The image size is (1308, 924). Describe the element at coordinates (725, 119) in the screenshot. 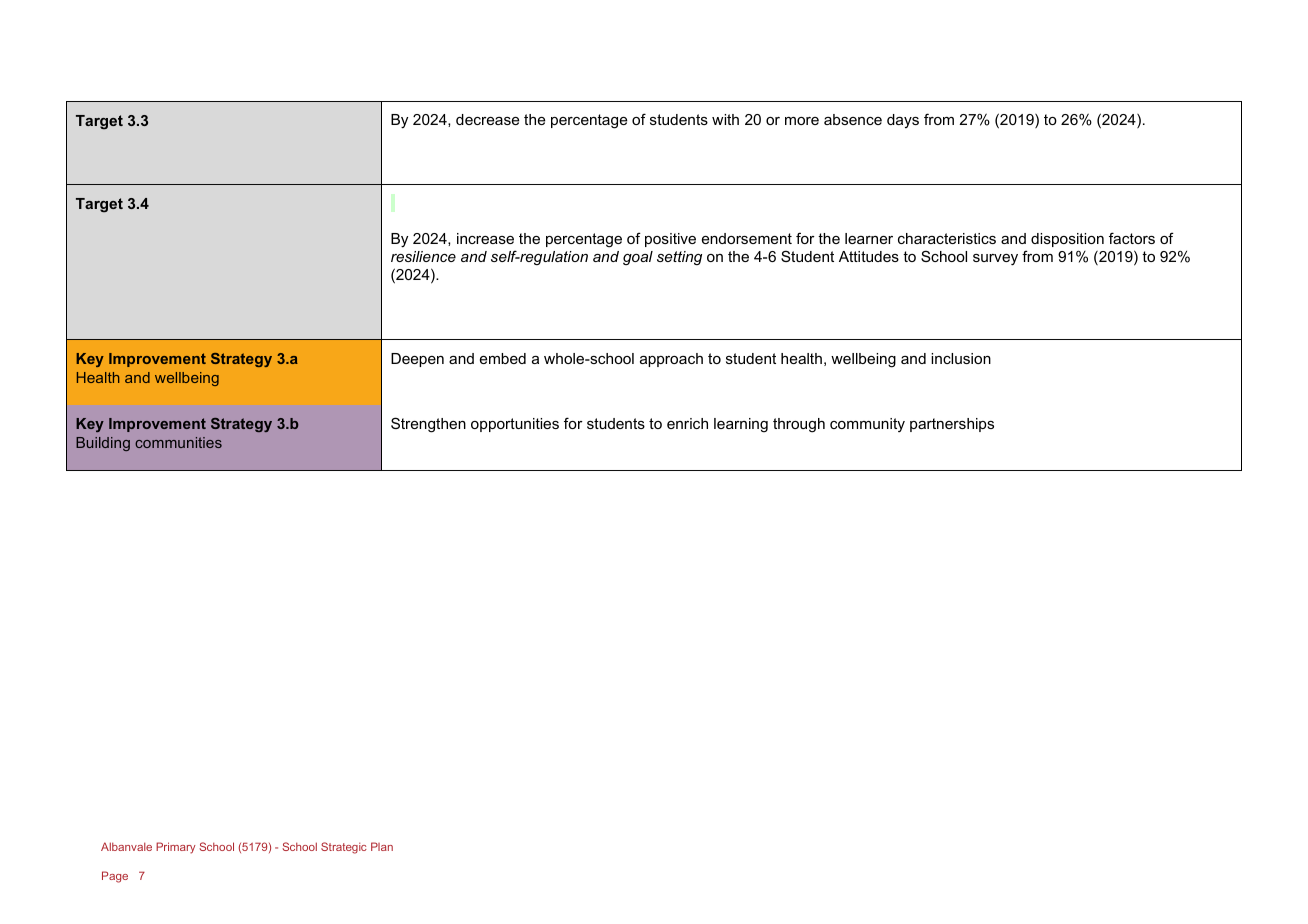

I see `with` at that location.
